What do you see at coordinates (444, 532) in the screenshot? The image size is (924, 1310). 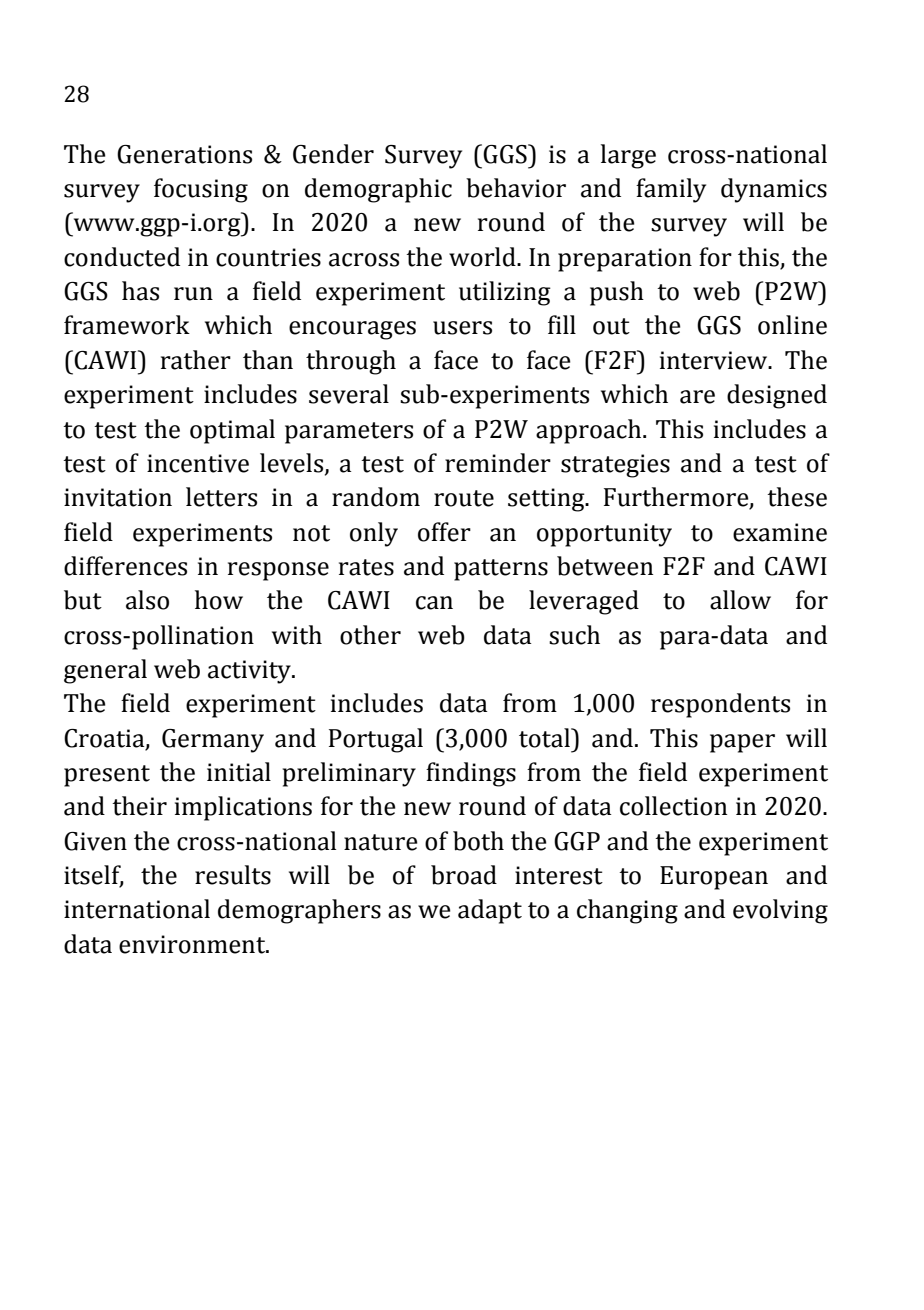 I see `offer` at bounding box center [444, 532].
